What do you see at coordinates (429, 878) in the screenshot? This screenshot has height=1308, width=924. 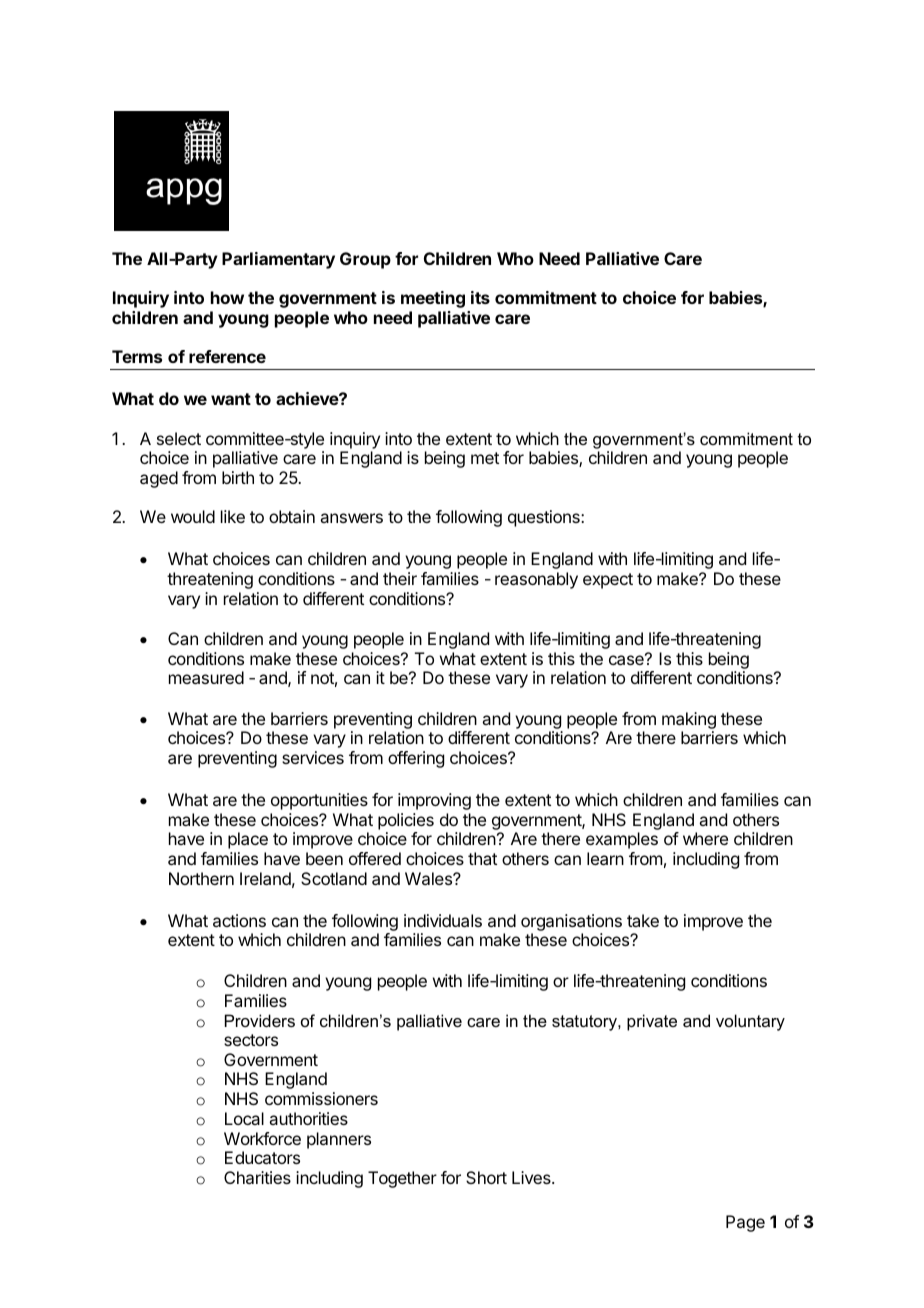 I see `Wales` at bounding box center [429, 878].
